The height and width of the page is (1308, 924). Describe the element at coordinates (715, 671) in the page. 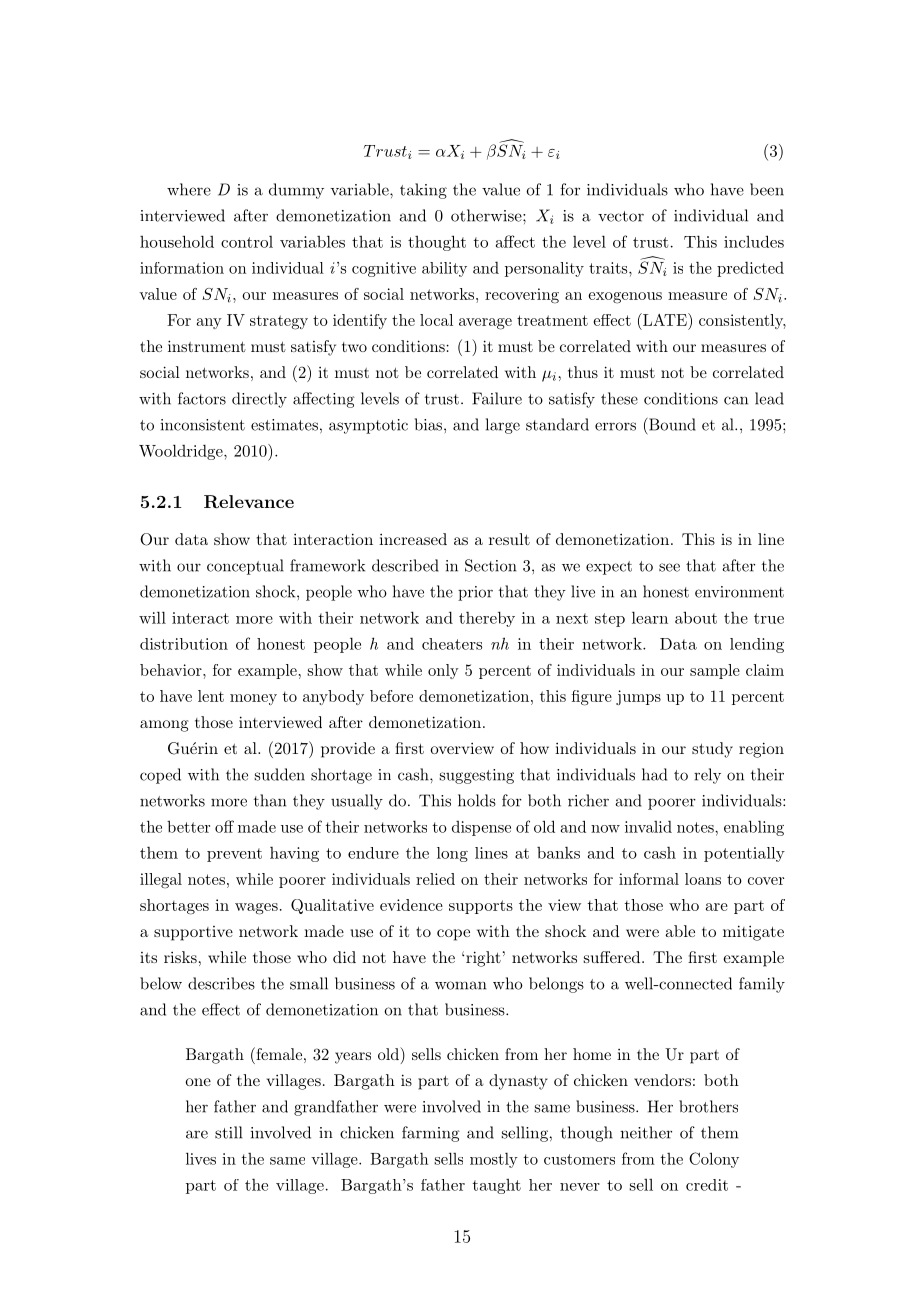

I see `sample` at that location.
